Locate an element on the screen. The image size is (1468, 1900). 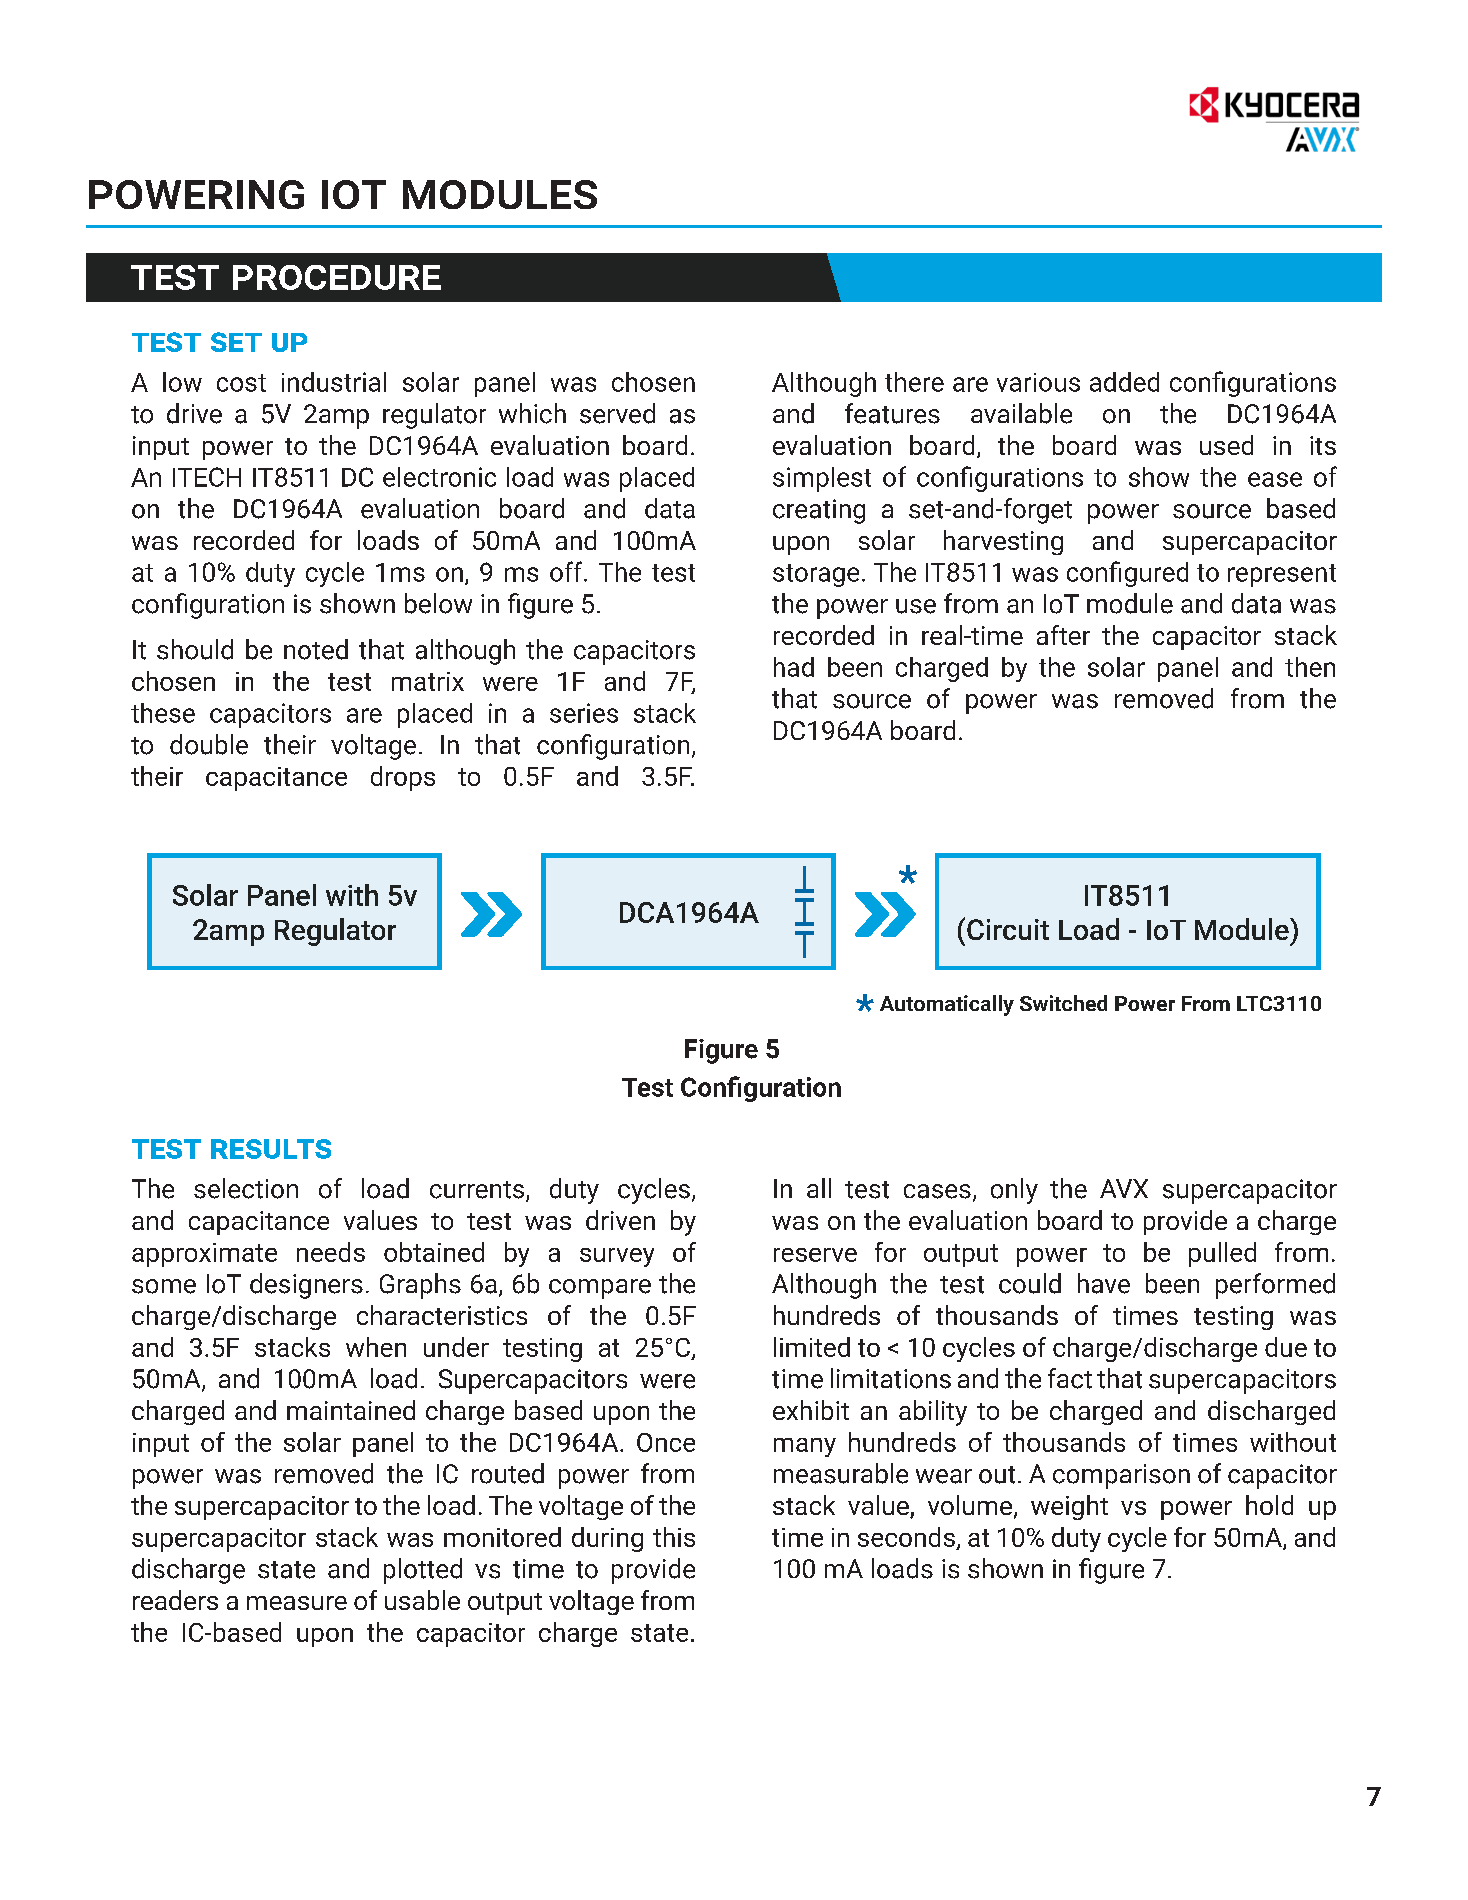
procedure is located at coordinates (337, 277).
